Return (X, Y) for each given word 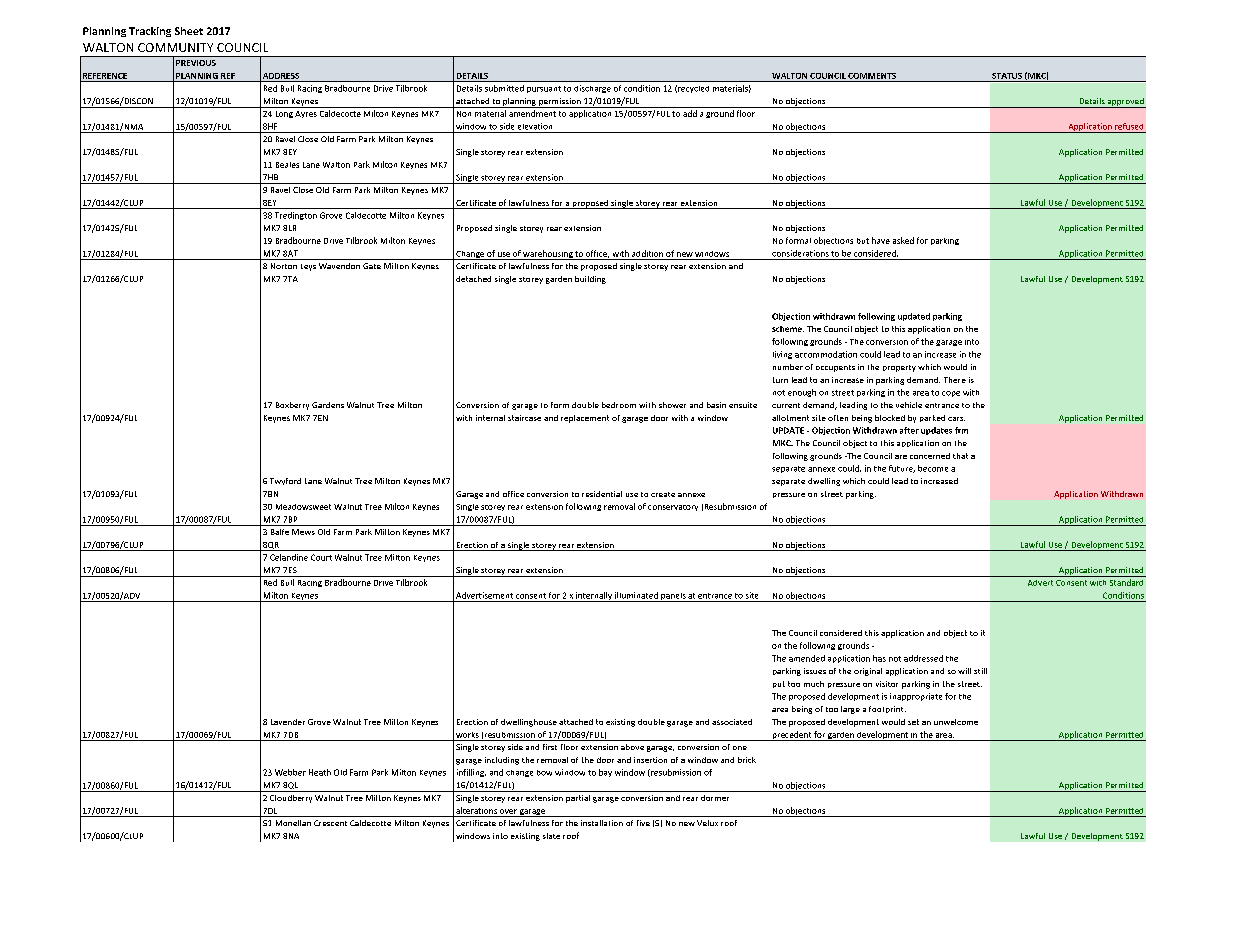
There (955, 380)
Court (321, 557)
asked (903, 240)
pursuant (544, 89)
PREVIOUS (196, 63)
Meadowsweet (303, 507)
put (779, 684)
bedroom (619, 405)
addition (647, 253)
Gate (372, 266)
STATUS (1007, 76)
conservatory (673, 508)
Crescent (330, 823)
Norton (284, 266)
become (933, 468)
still (980, 671)
